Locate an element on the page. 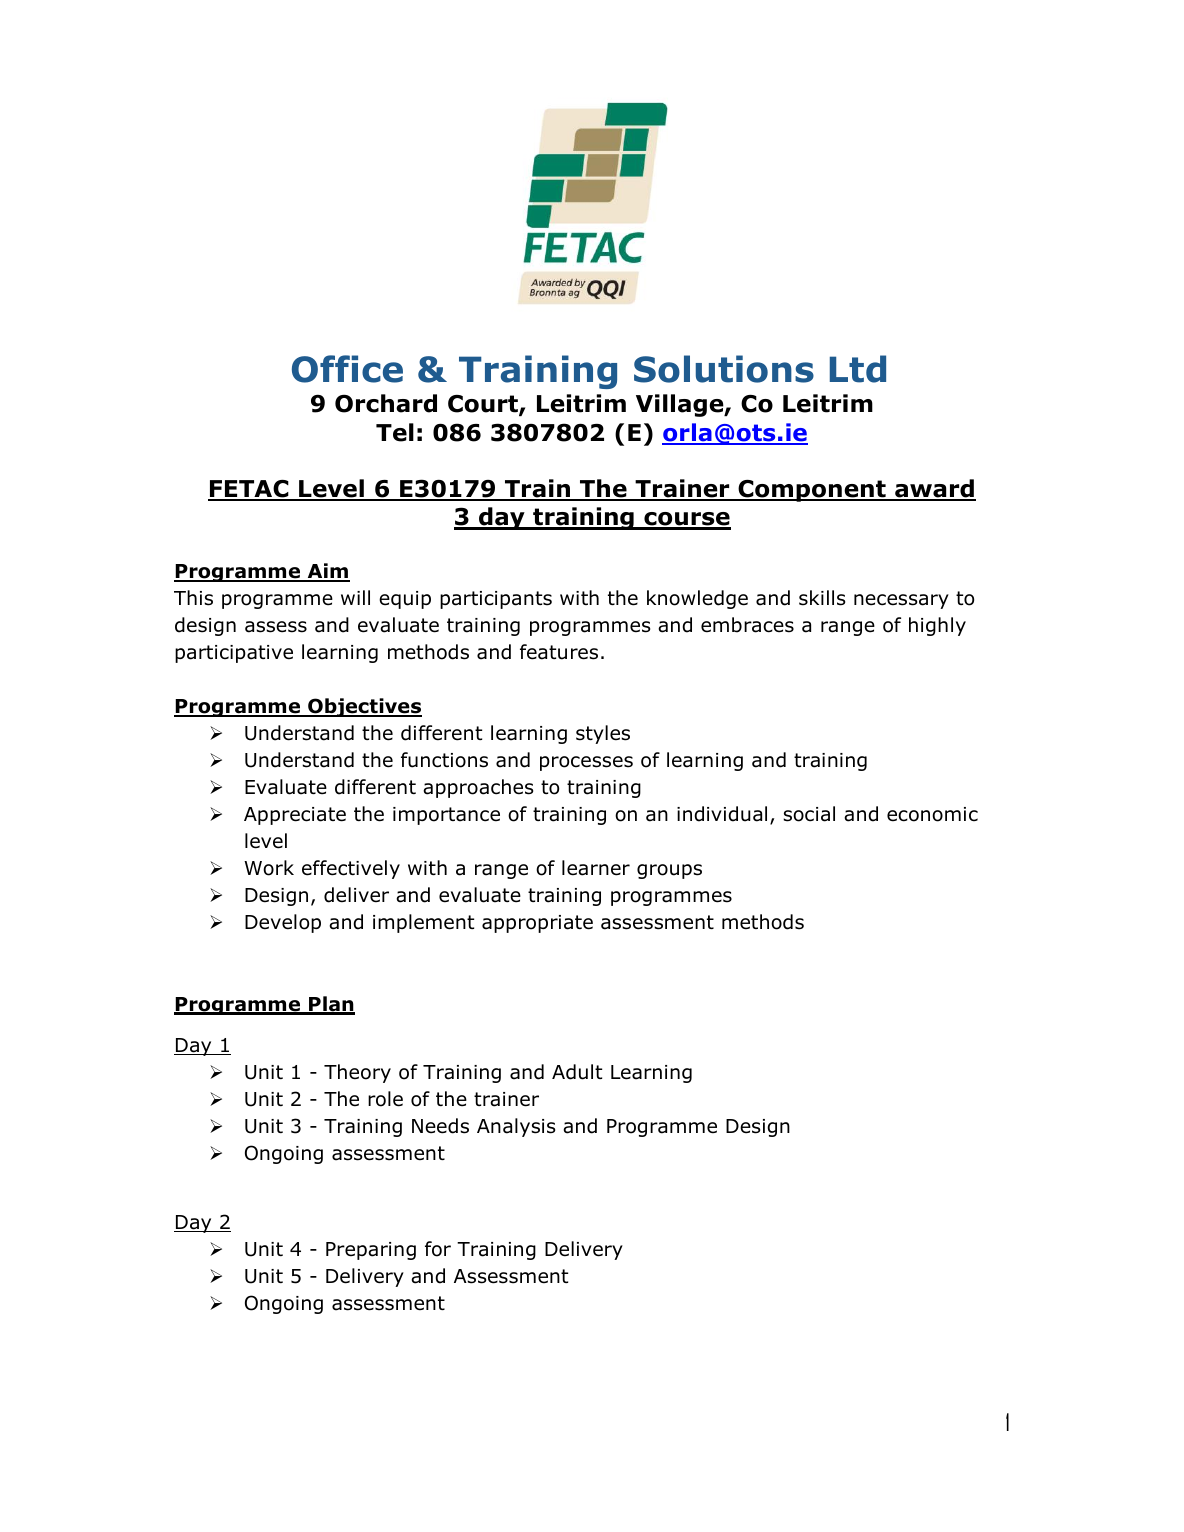 This page has width=1184, height=1532. Analysis is located at coordinates (516, 1127).
